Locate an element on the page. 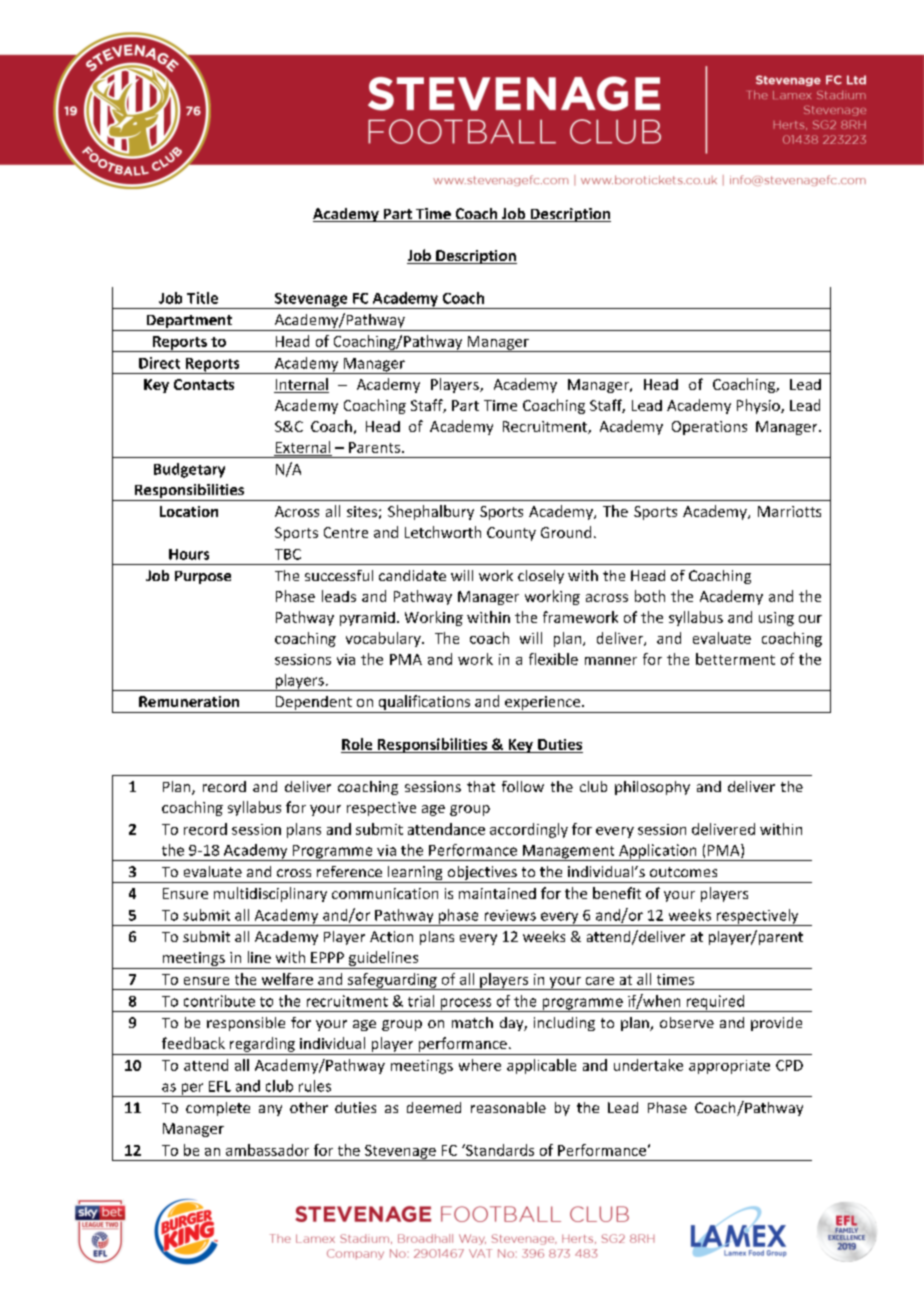 This page has width=924, height=1309. qualifications is located at coordinates (424, 704).
